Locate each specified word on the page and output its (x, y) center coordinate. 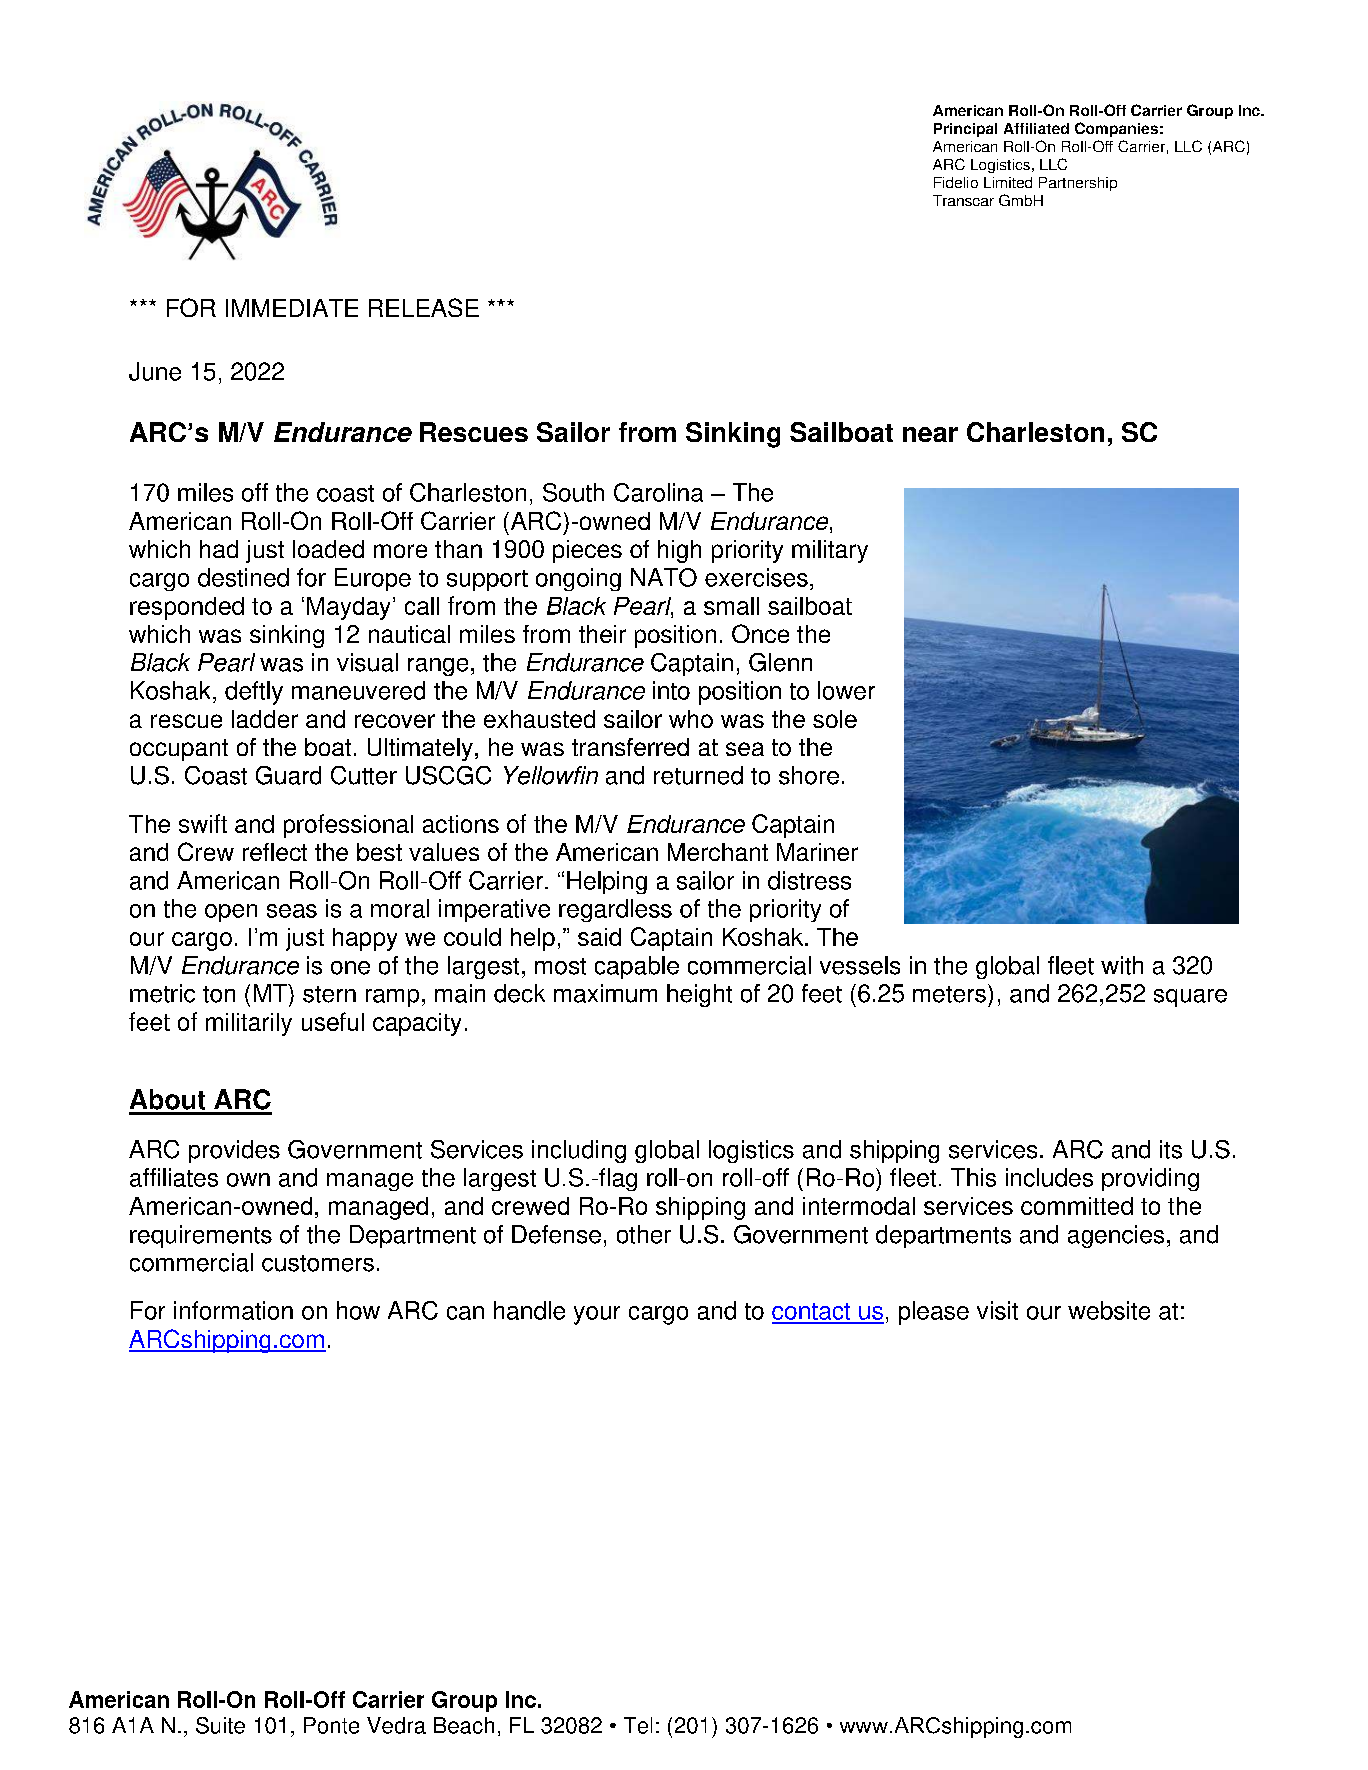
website (1109, 1310)
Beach (464, 1725)
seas (292, 911)
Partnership (1078, 184)
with (1122, 965)
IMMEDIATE (292, 308)
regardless (615, 910)
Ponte (331, 1725)
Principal (965, 130)
